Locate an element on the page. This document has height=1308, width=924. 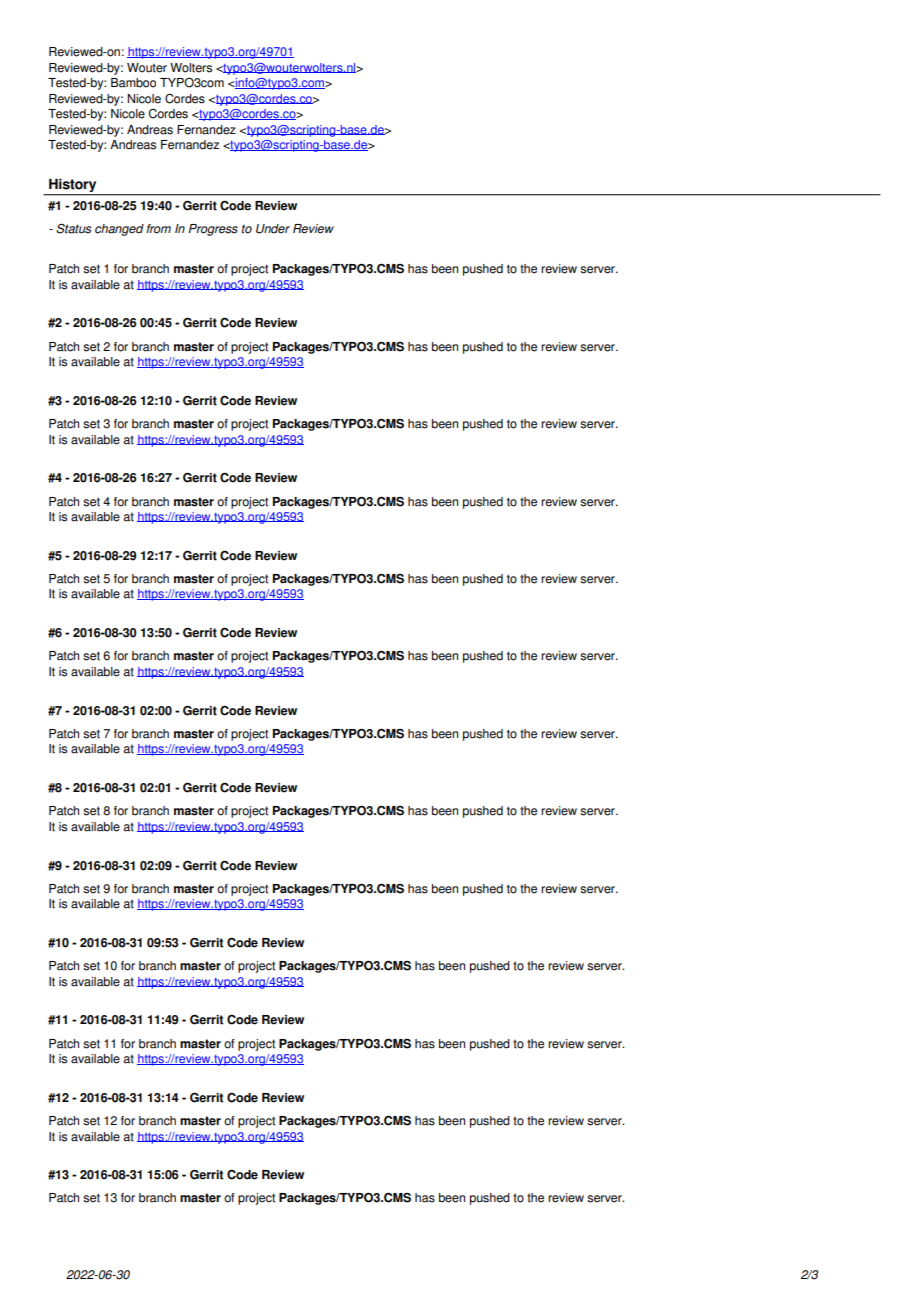
Progress is located at coordinates (213, 230).
